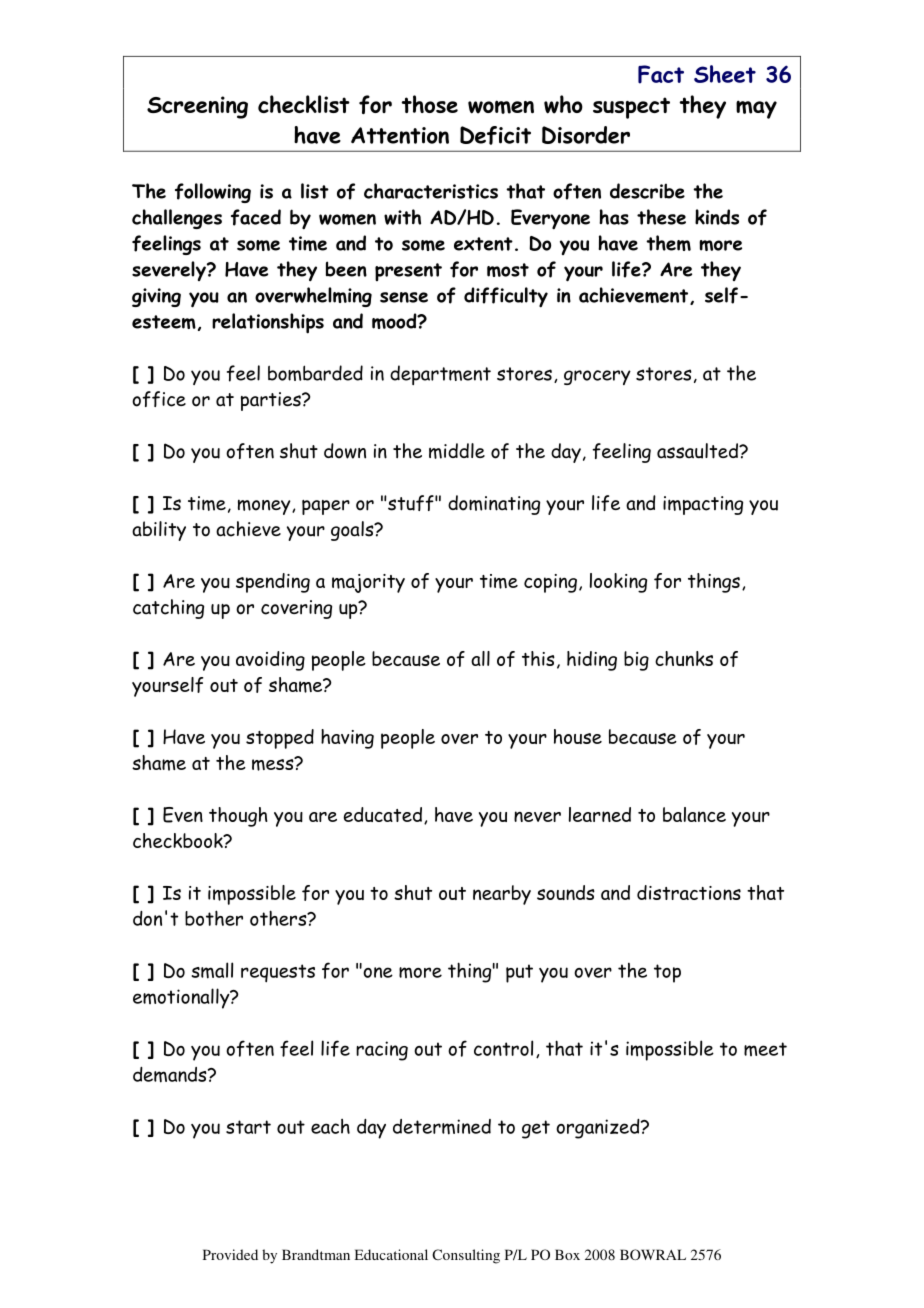 This document has height=1308, width=924. I want to click on Provided, so click(230, 1254).
